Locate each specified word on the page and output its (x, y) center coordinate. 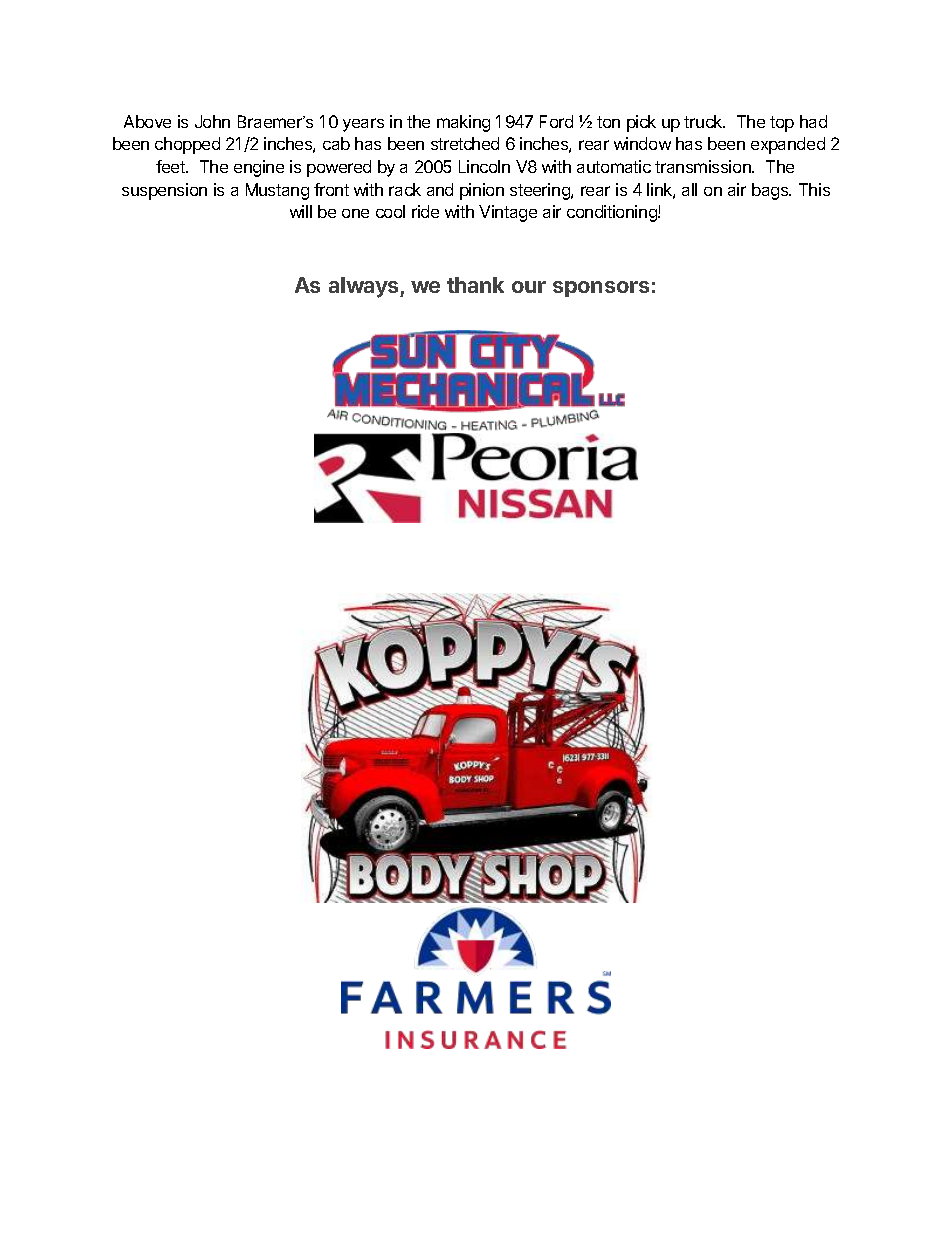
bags (771, 191)
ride (425, 211)
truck (704, 121)
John (212, 121)
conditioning (613, 213)
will (301, 211)
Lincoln (484, 166)
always (365, 287)
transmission (704, 166)
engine (259, 168)
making (463, 123)
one (355, 213)
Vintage (508, 213)
